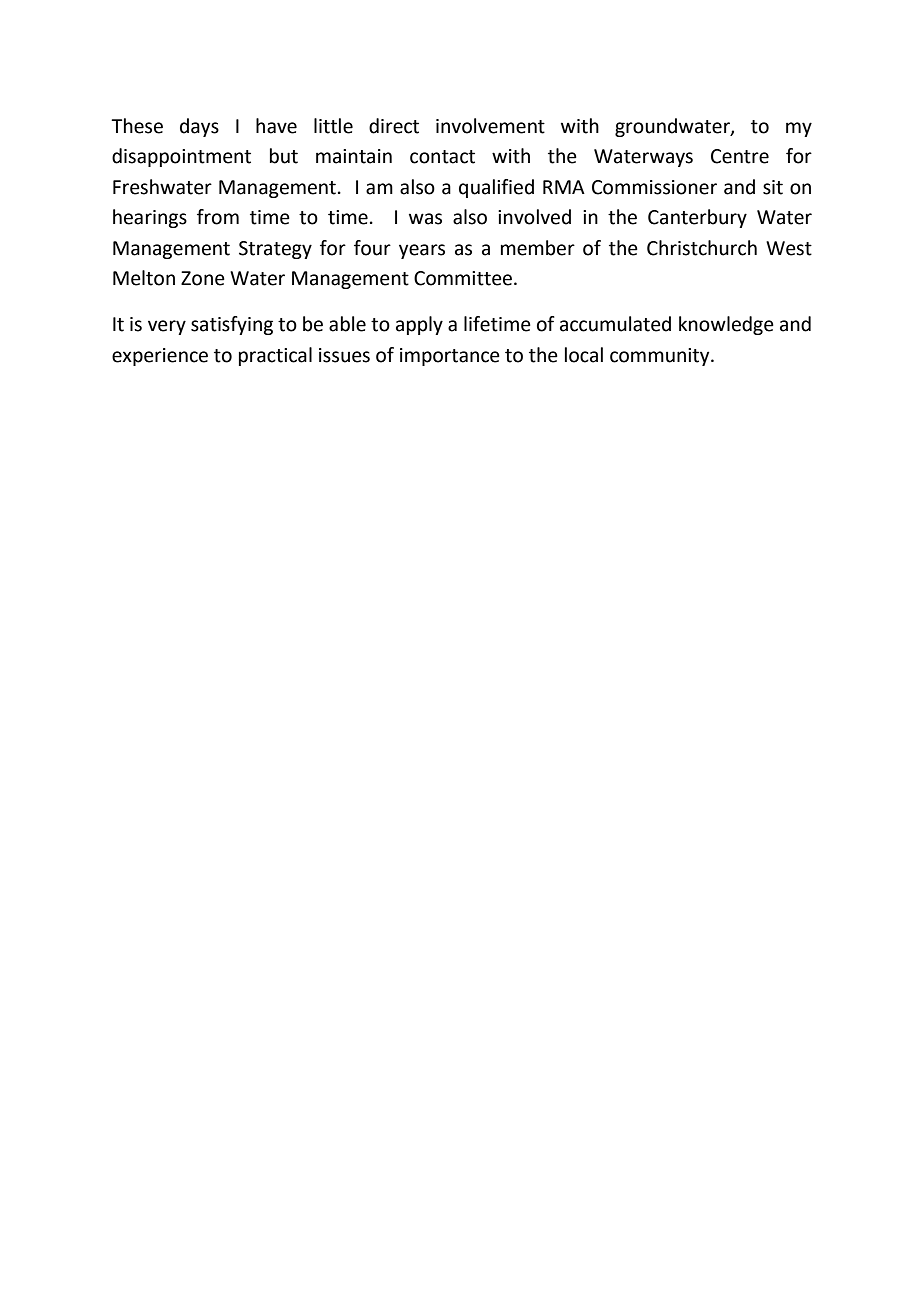 Image resolution: width=924 pixels, height=1308 pixels. I want to click on Strategy, so click(275, 250).
